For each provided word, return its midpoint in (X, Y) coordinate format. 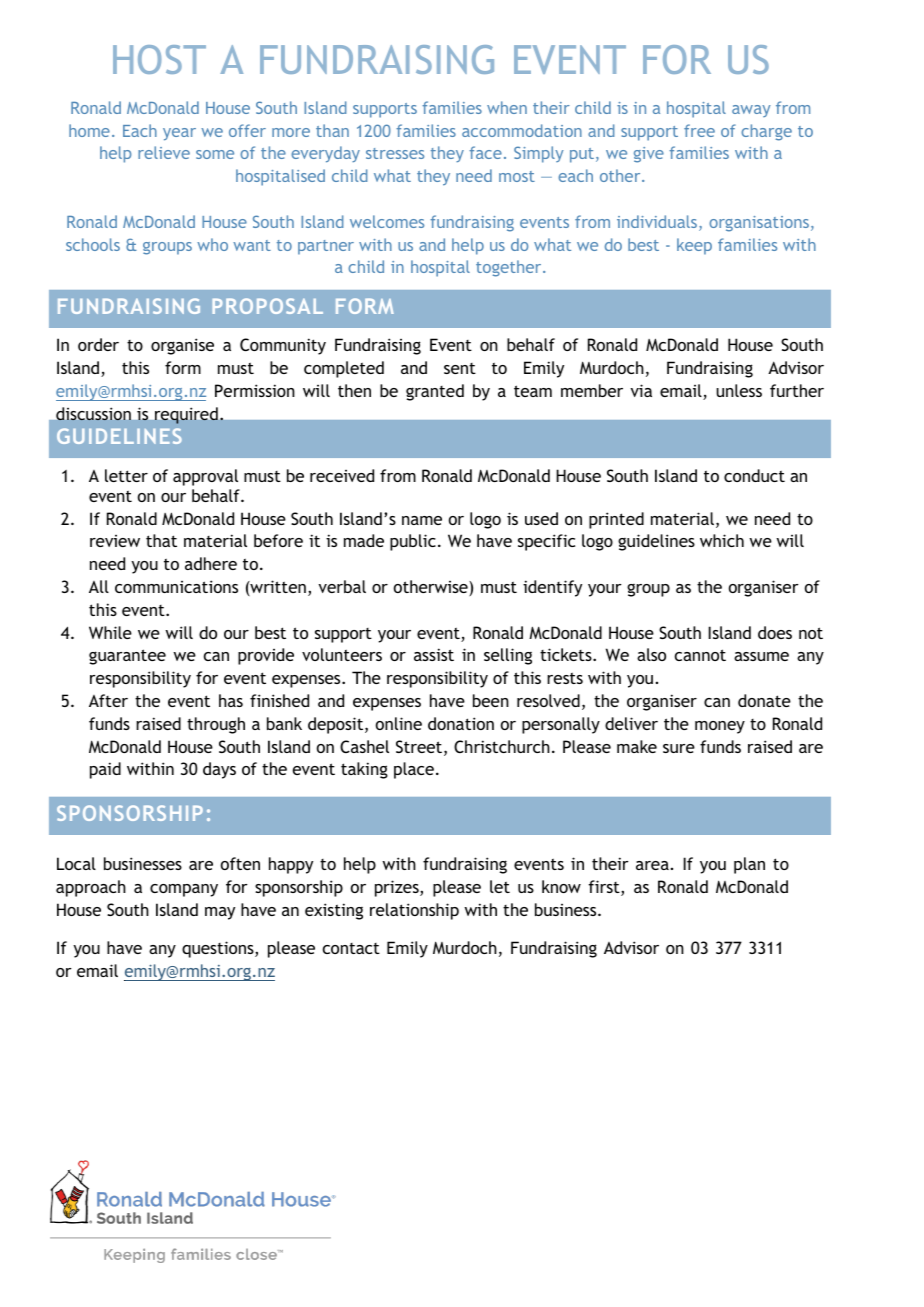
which (722, 540)
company (184, 890)
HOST (159, 59)
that (161, 540)
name (422, 520)
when (507, 107)
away (751, 111)
